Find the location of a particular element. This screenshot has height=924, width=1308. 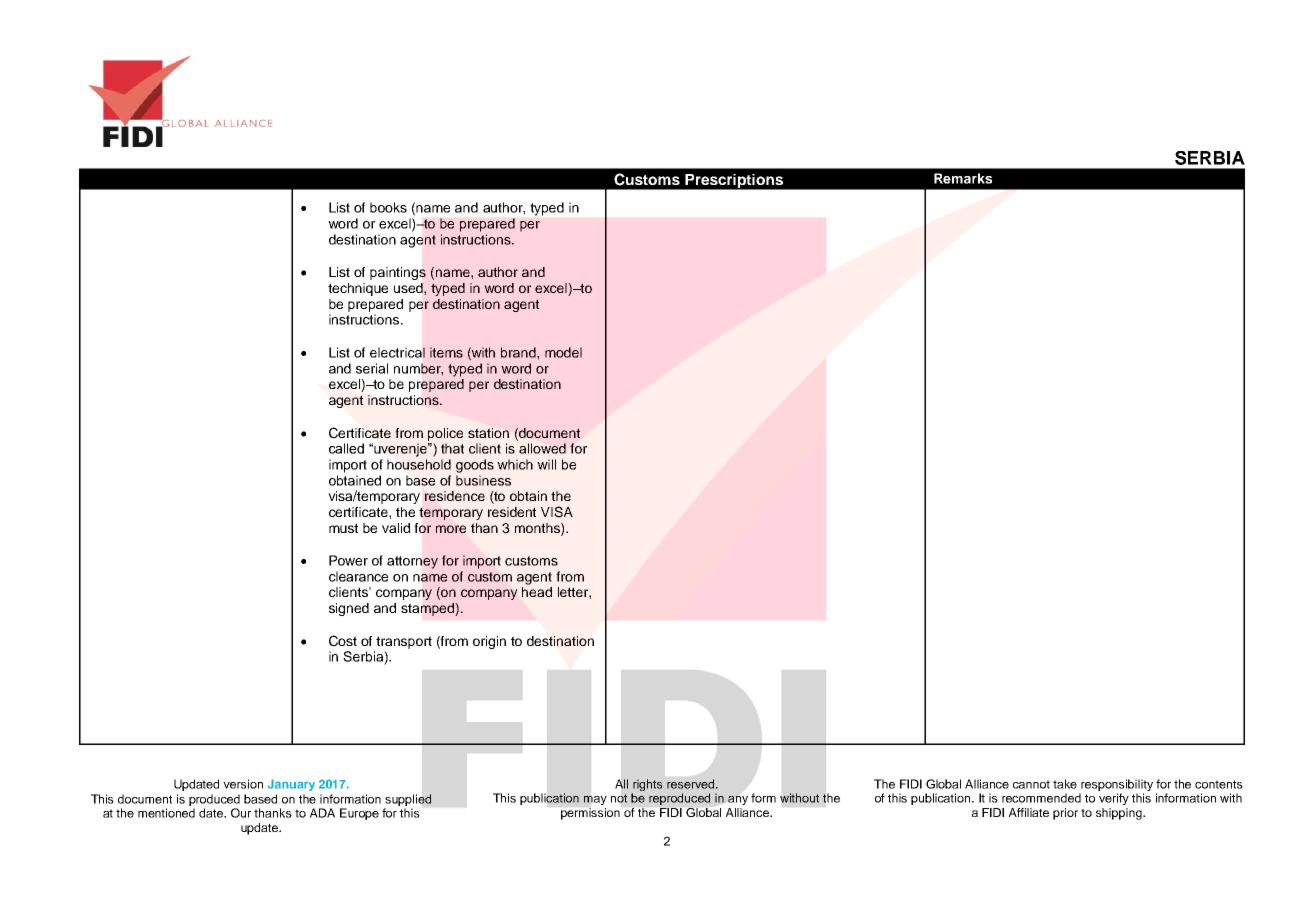

allowed is located at coordinates (542, 448).
